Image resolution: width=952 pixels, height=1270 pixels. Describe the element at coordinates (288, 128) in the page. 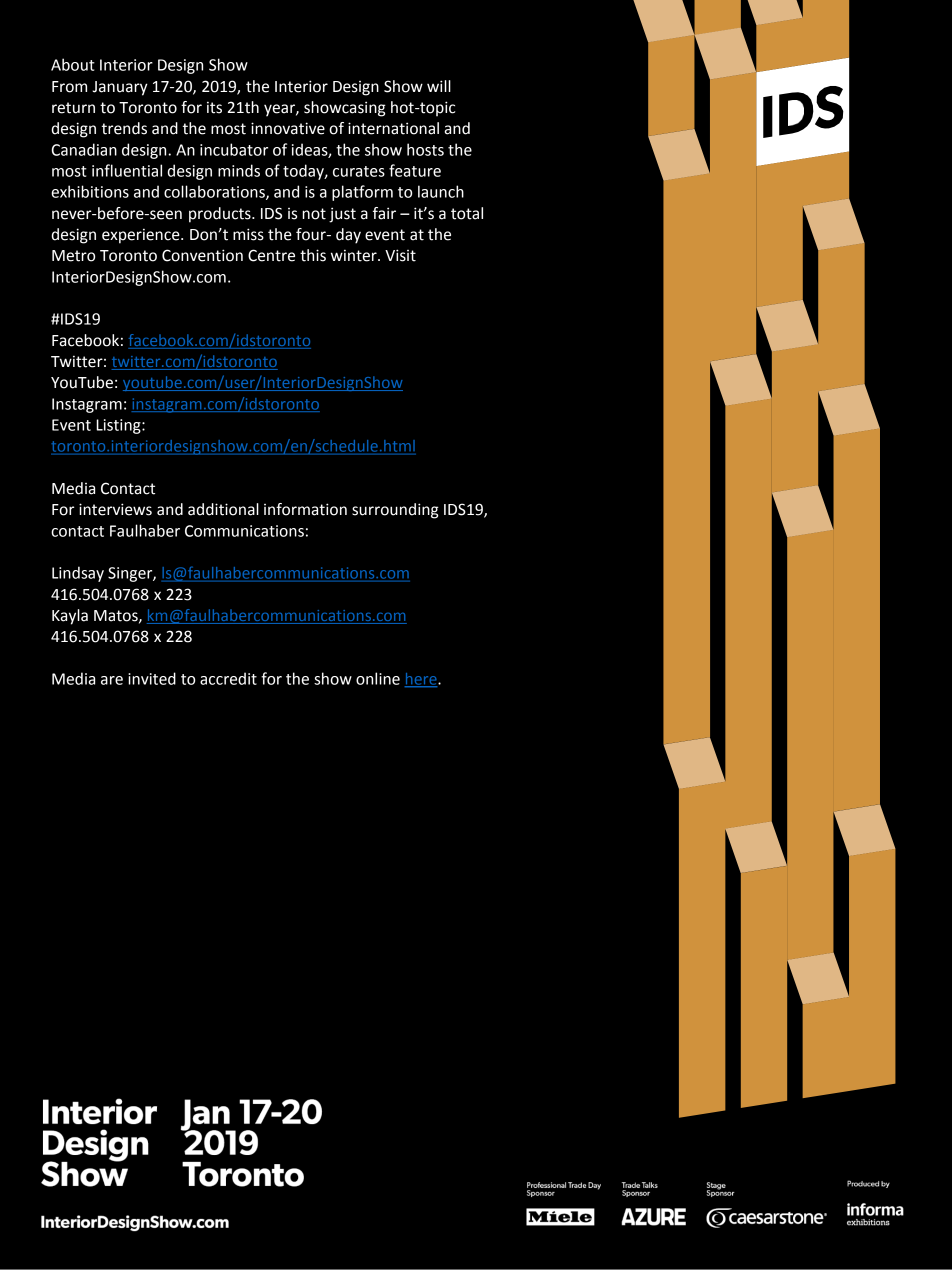

I see `innovative` at that location.
